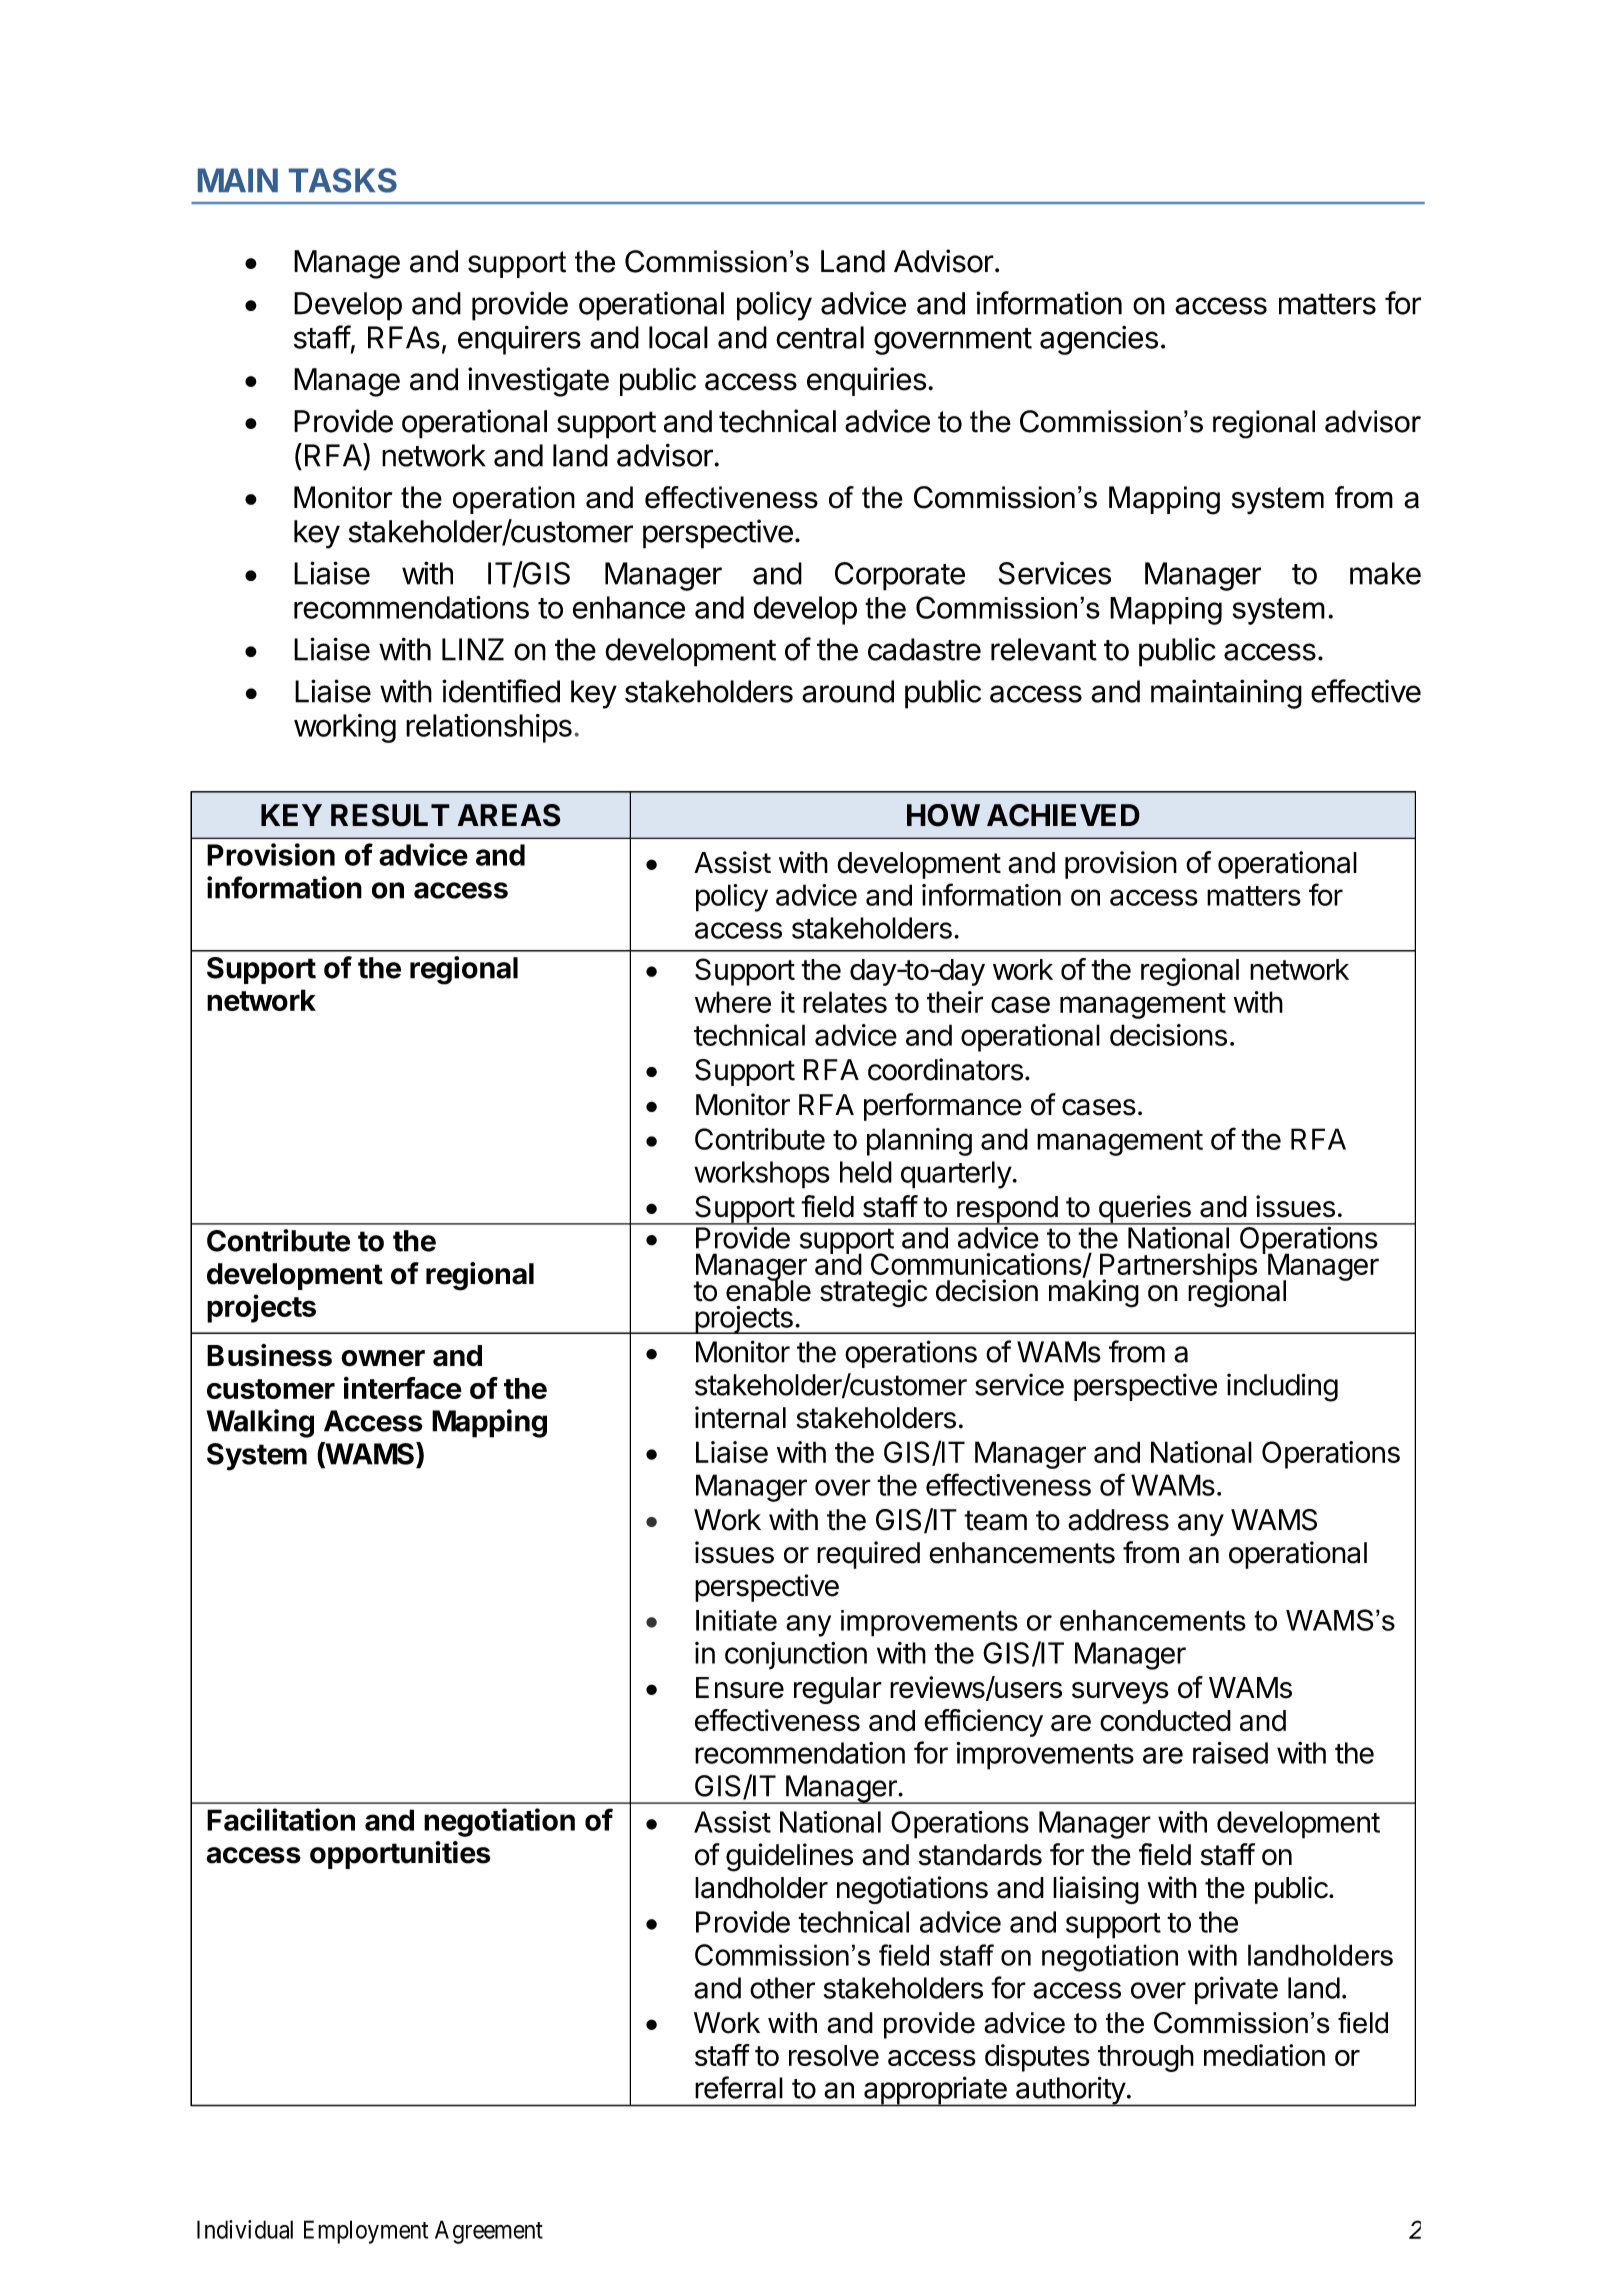 Image resolution: width=1616 pixels, height=2285 pixels. I want to click on agencies, so click(1099, 340).
